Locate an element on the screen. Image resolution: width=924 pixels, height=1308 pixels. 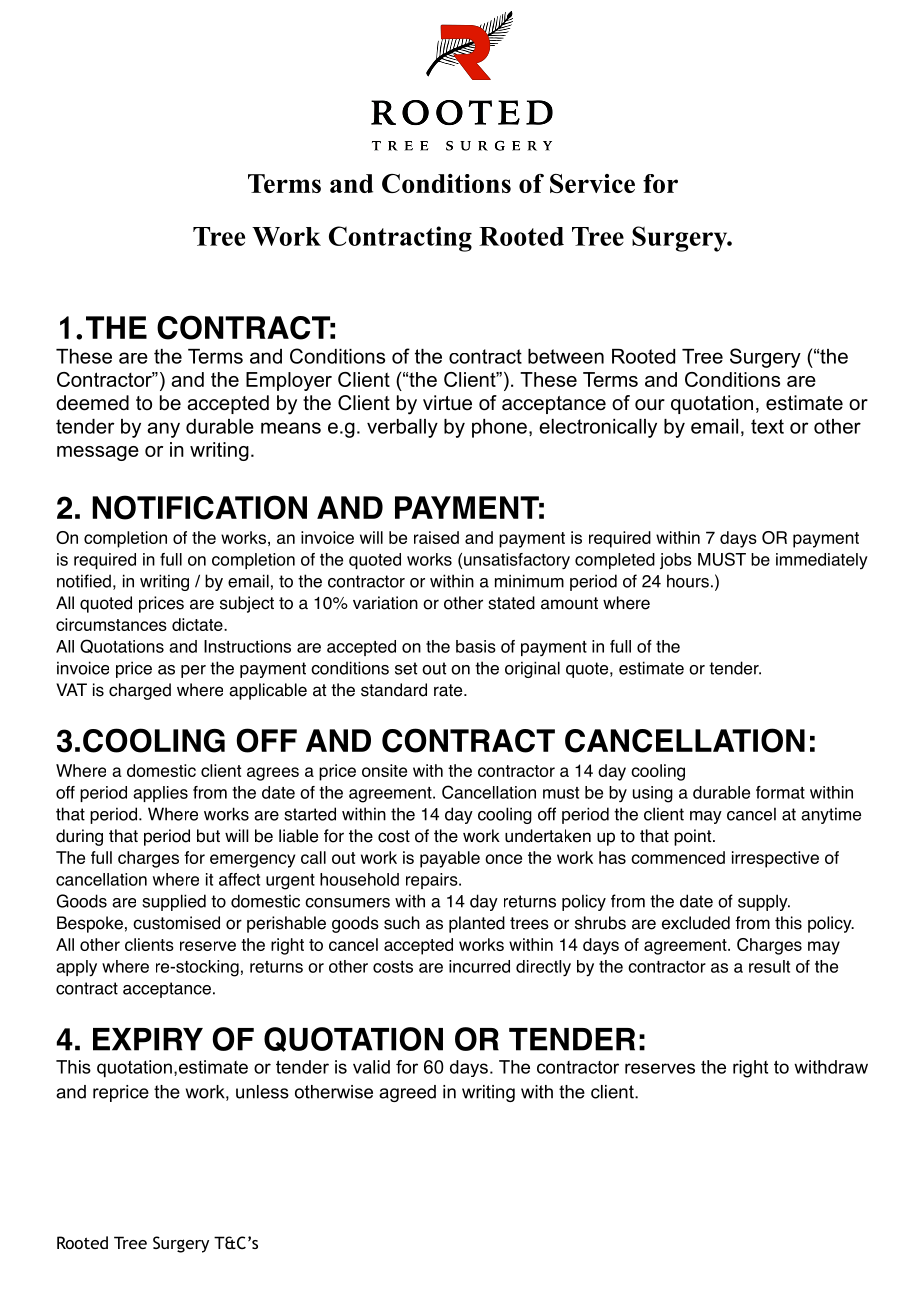
text is located at coordinates (767, 426).
